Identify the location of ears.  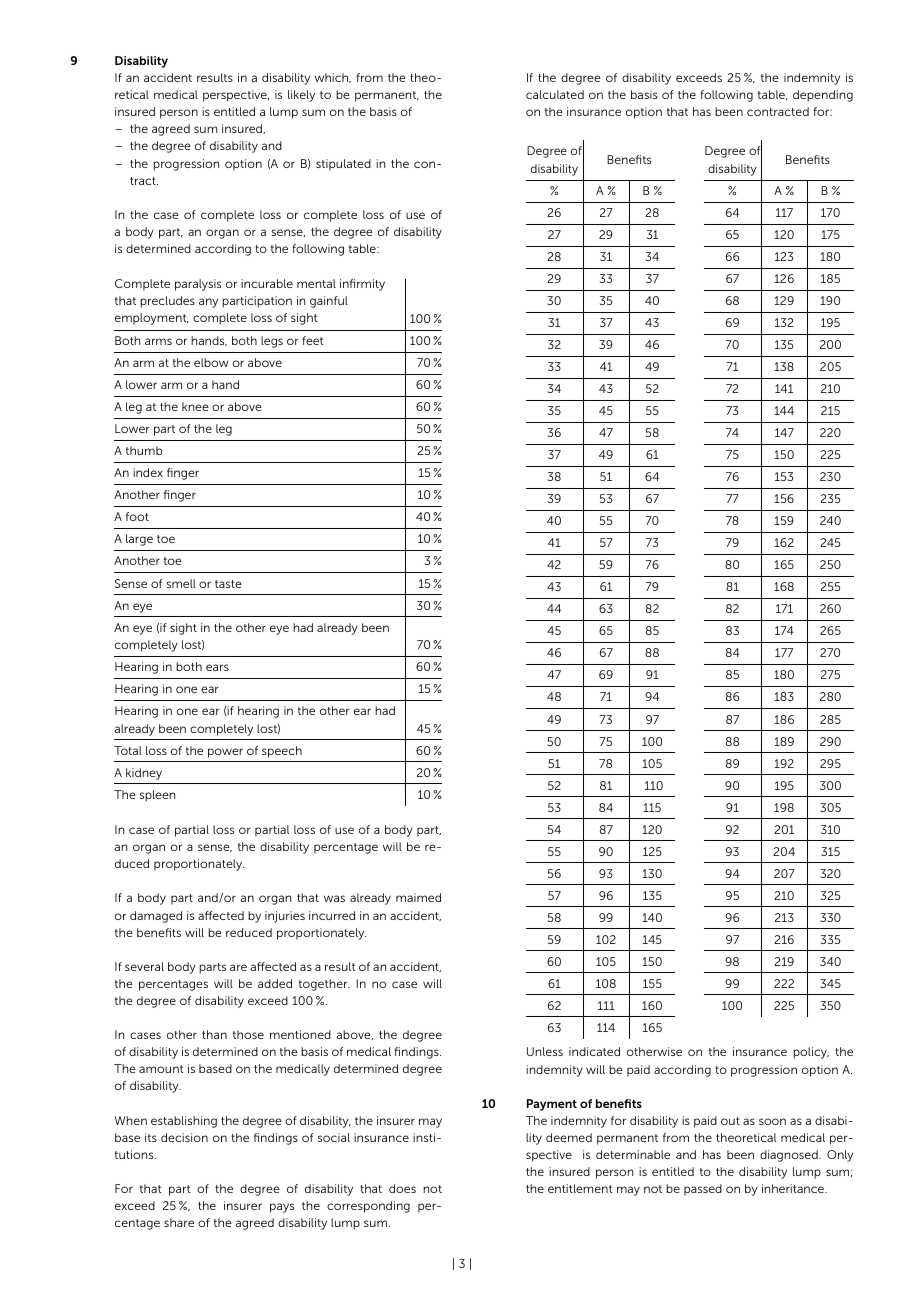
(217, 667).
